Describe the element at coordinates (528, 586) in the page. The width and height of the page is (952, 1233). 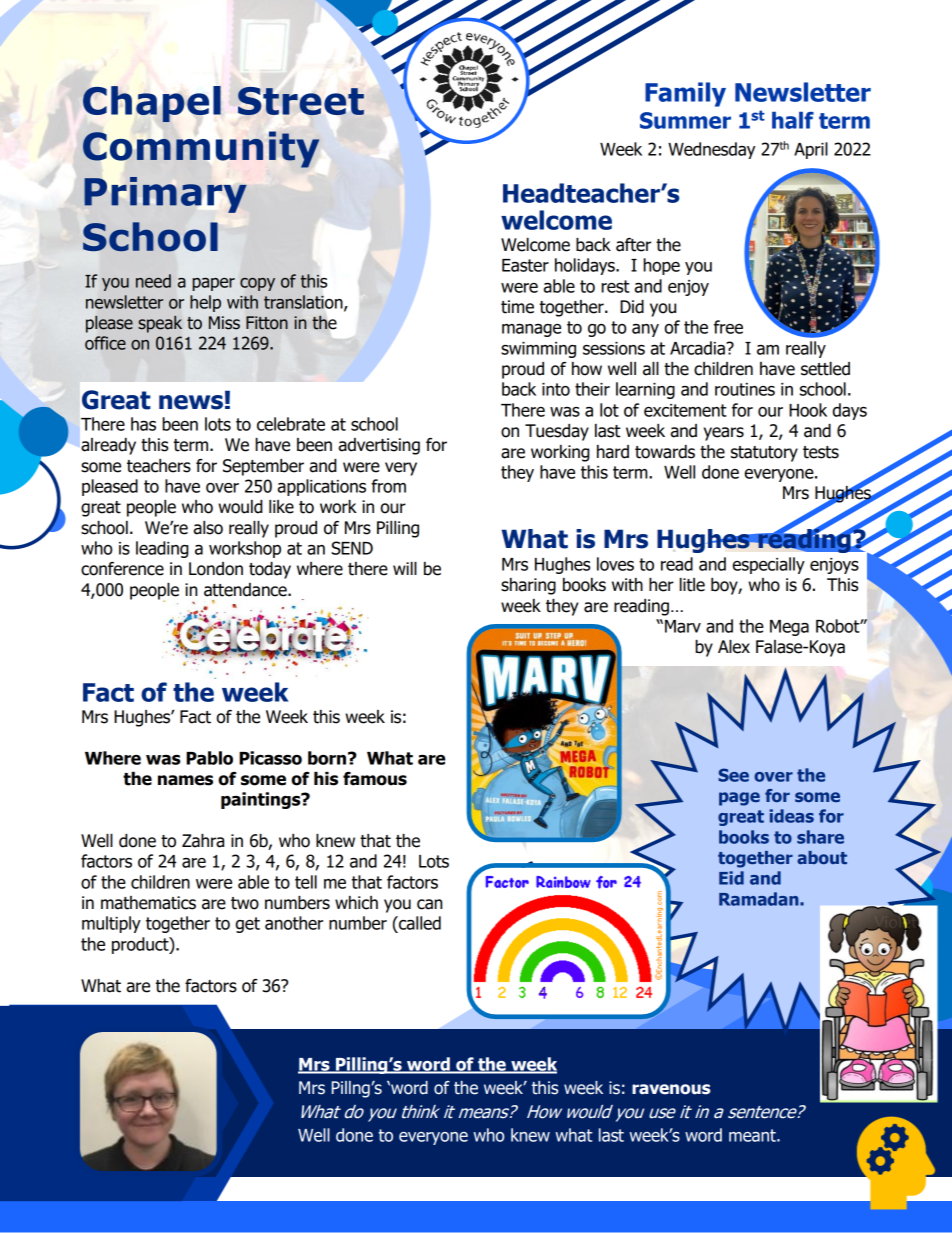
I see `sharing` at that location.
